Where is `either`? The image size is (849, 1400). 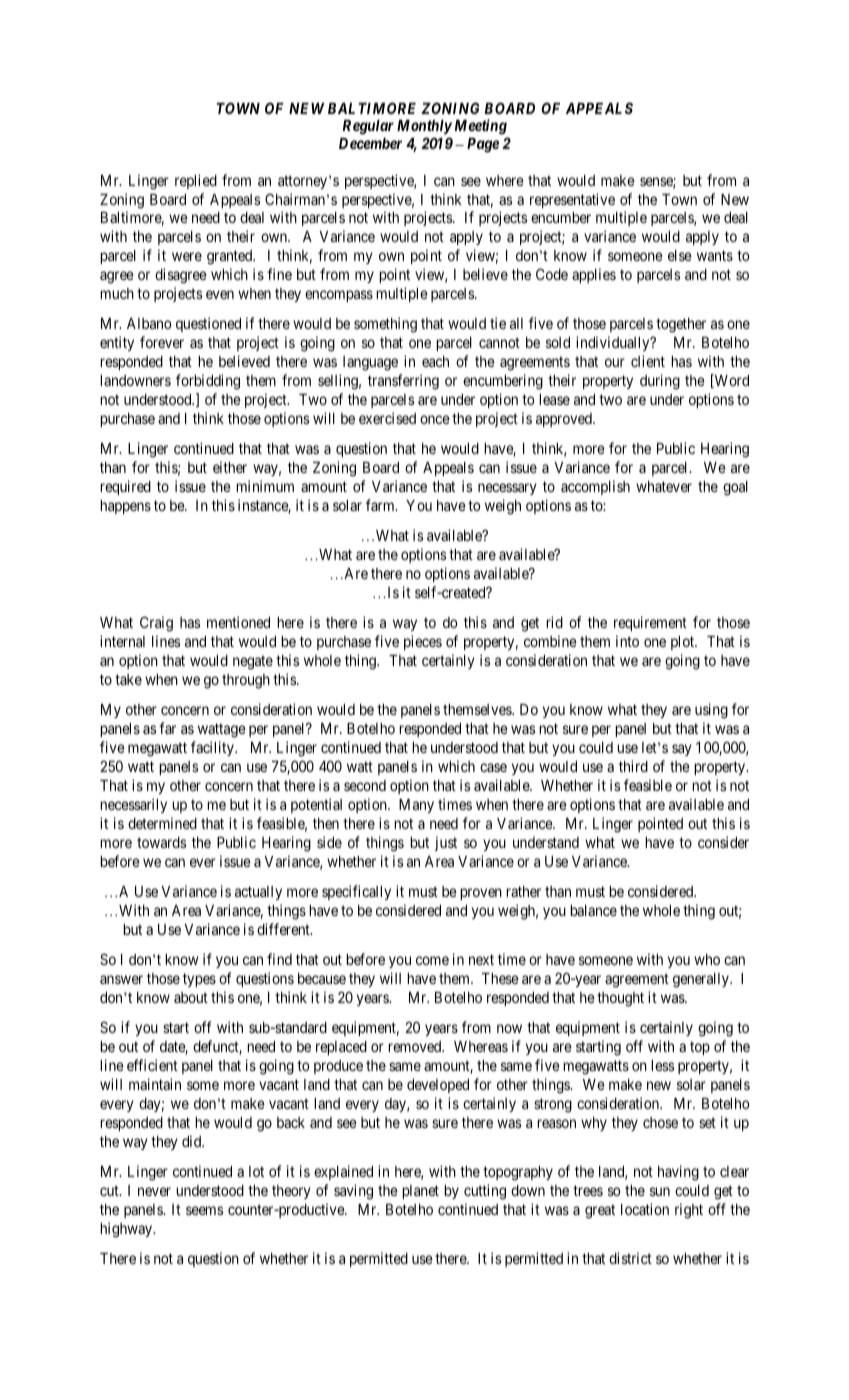
either is located at coordinates (230, 467).
